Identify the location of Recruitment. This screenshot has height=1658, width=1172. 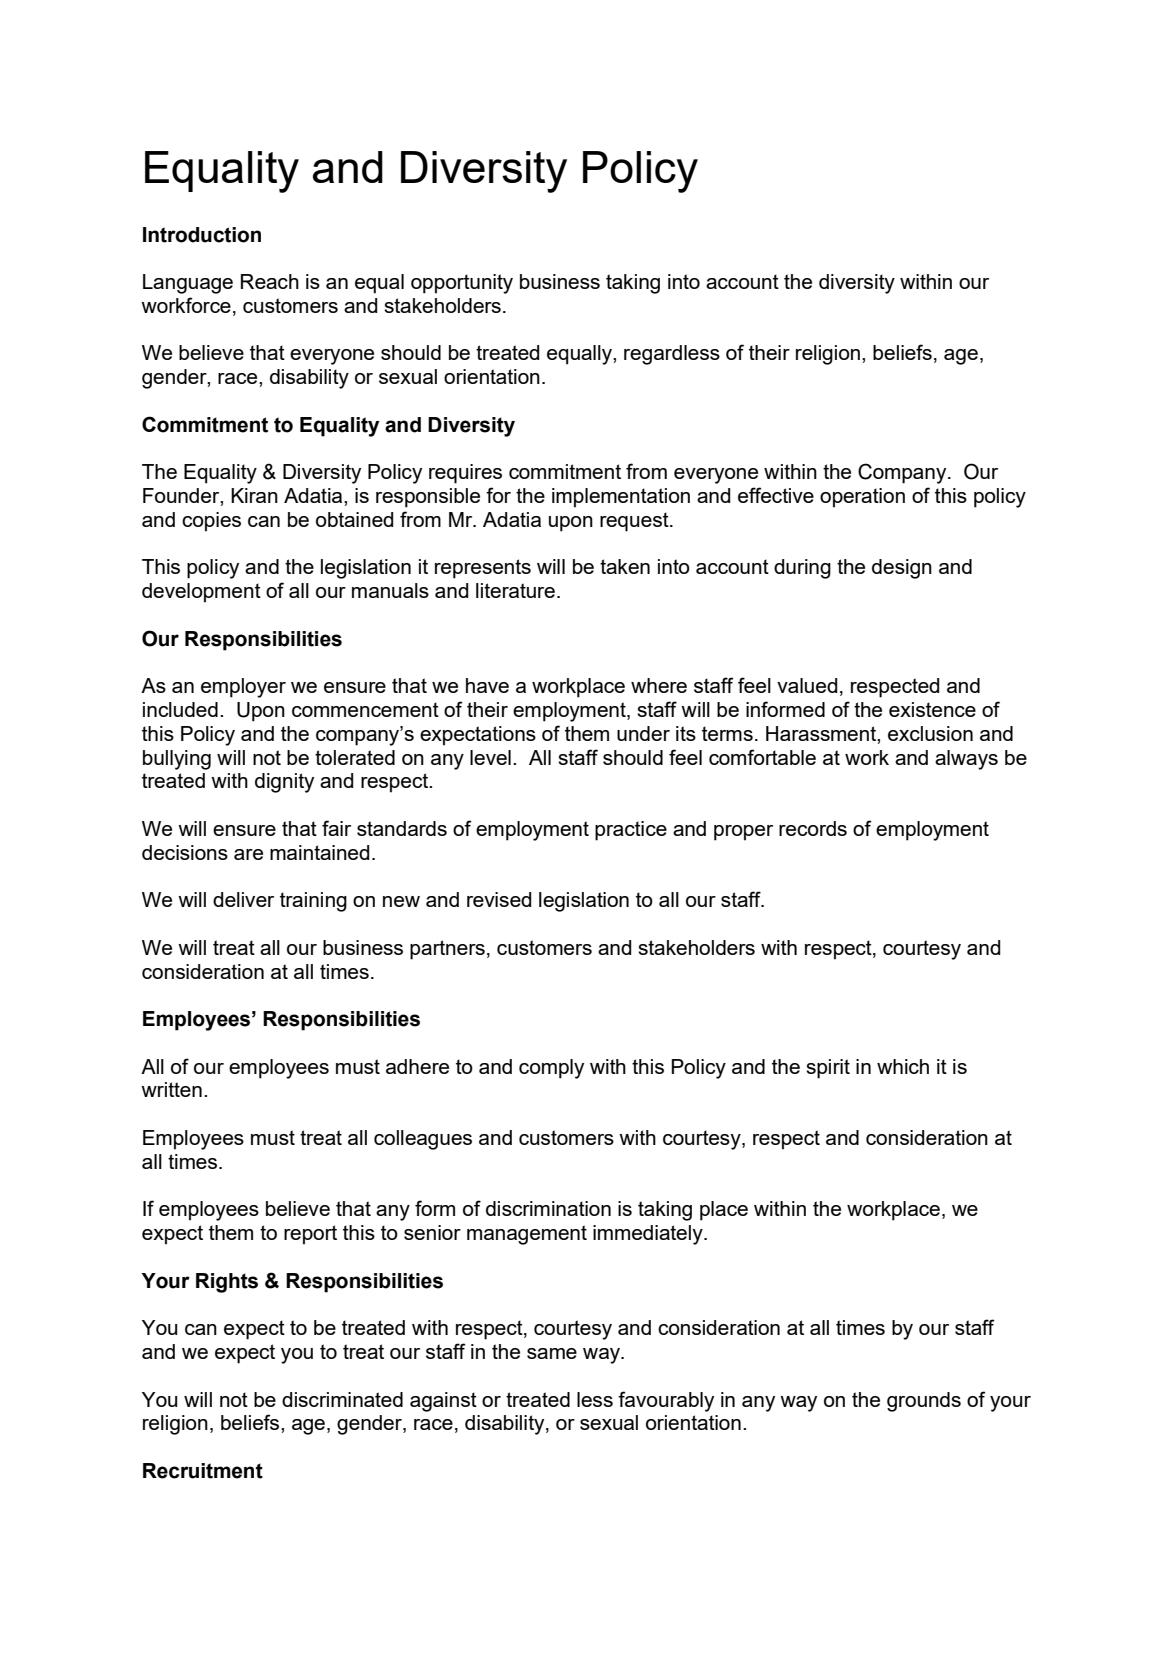
(203, 1471).
